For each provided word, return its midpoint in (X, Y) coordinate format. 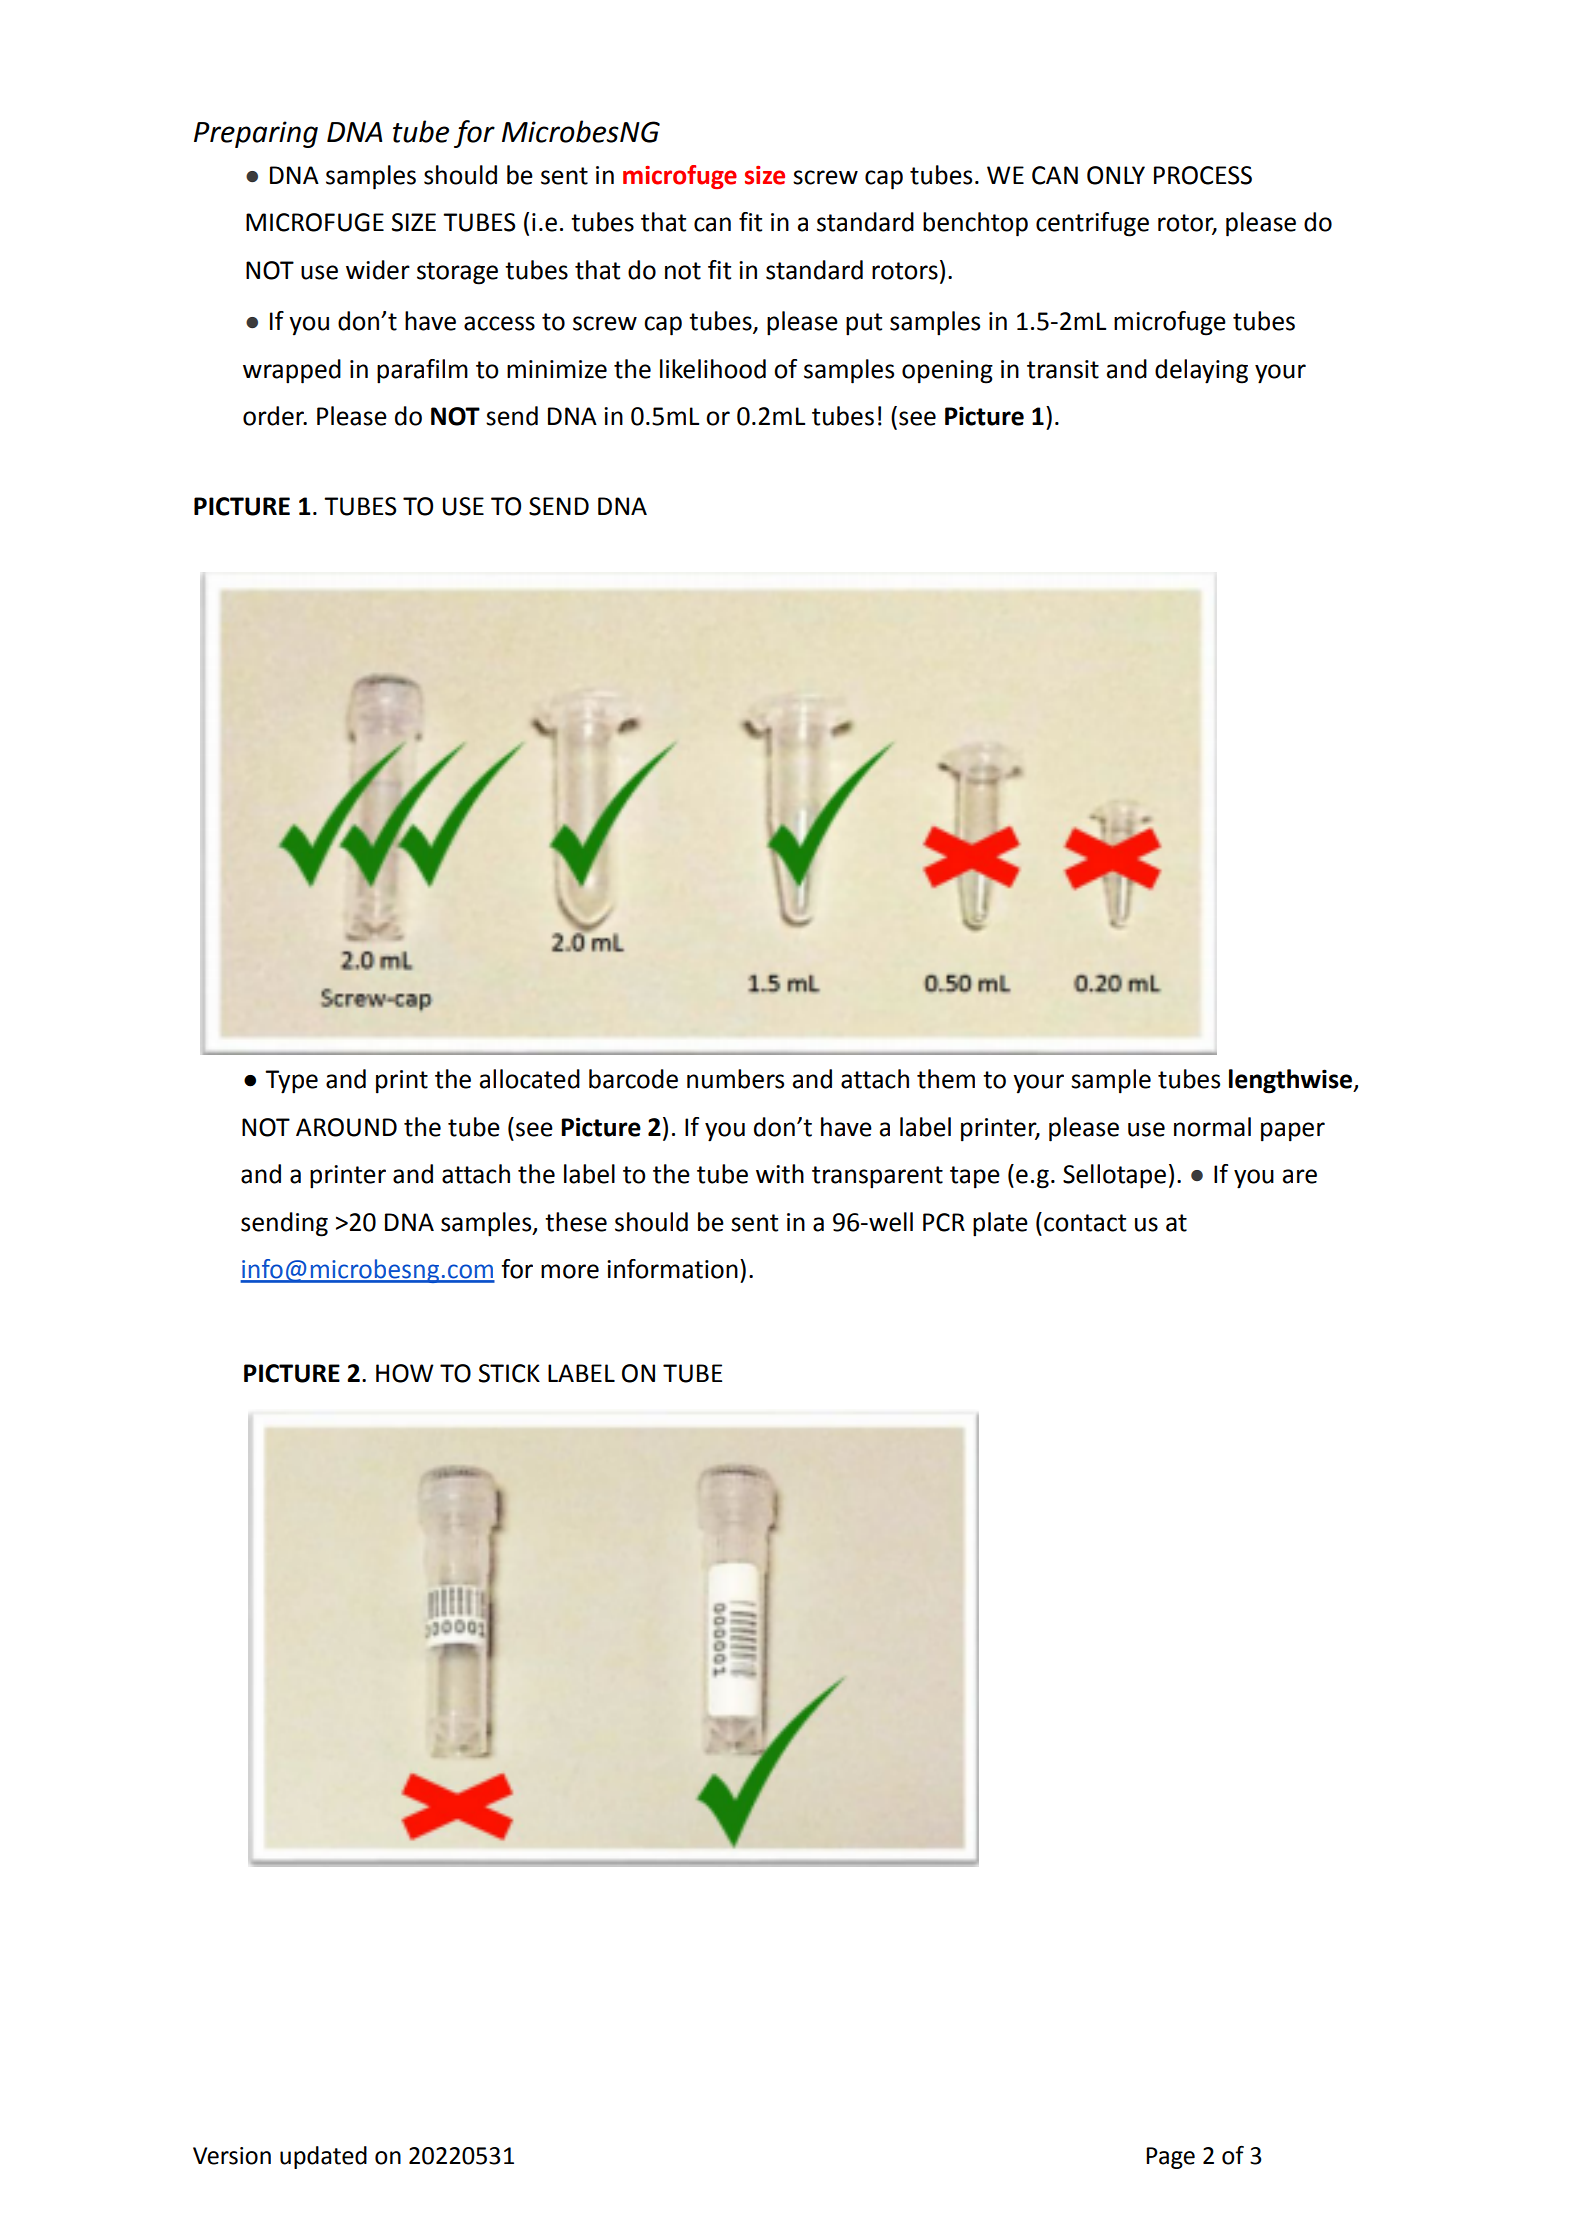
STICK (509, 1373)
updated (323, 2157)
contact (1085, 1223)
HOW (405, 1373)
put (864, 324)
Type (291, 1082)
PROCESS (1203, 175)
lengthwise (1292, 1081)
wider (378, 270)
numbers (735, 1079)
